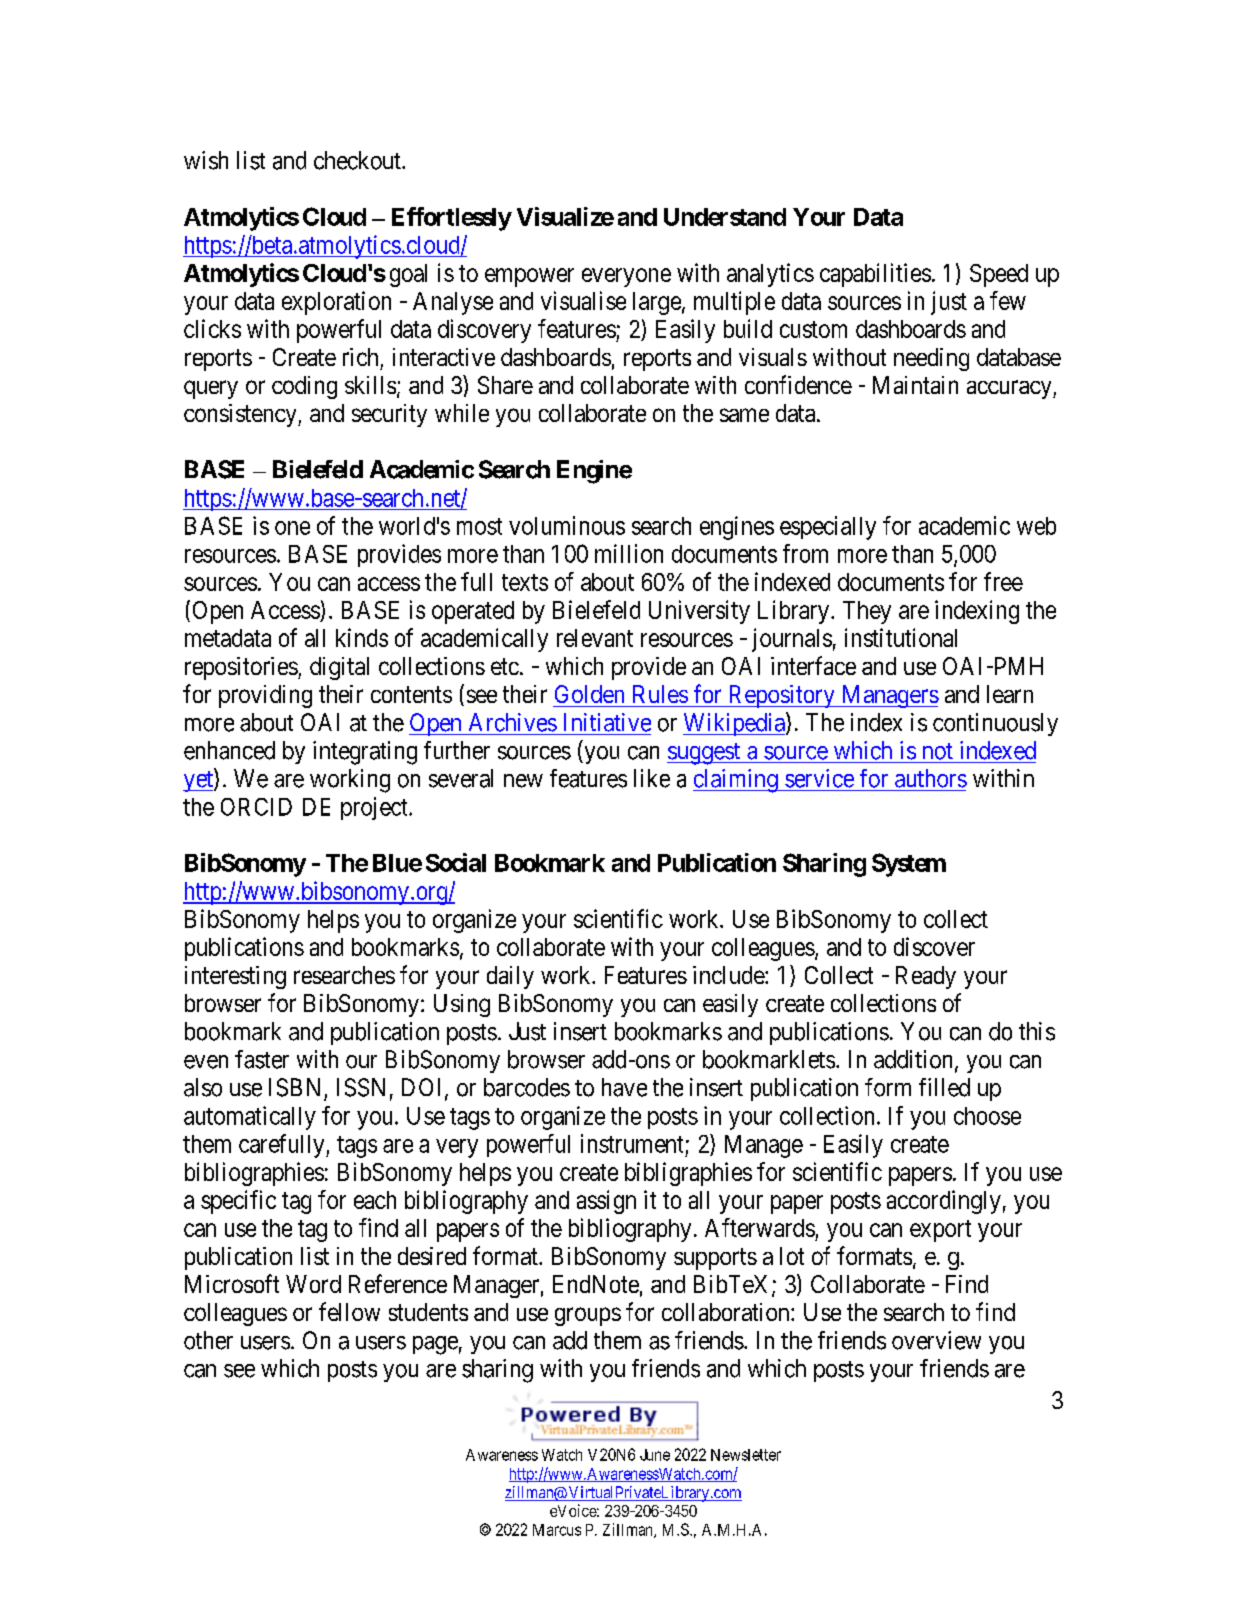  I want to click on overview, so click(936, 1340).
